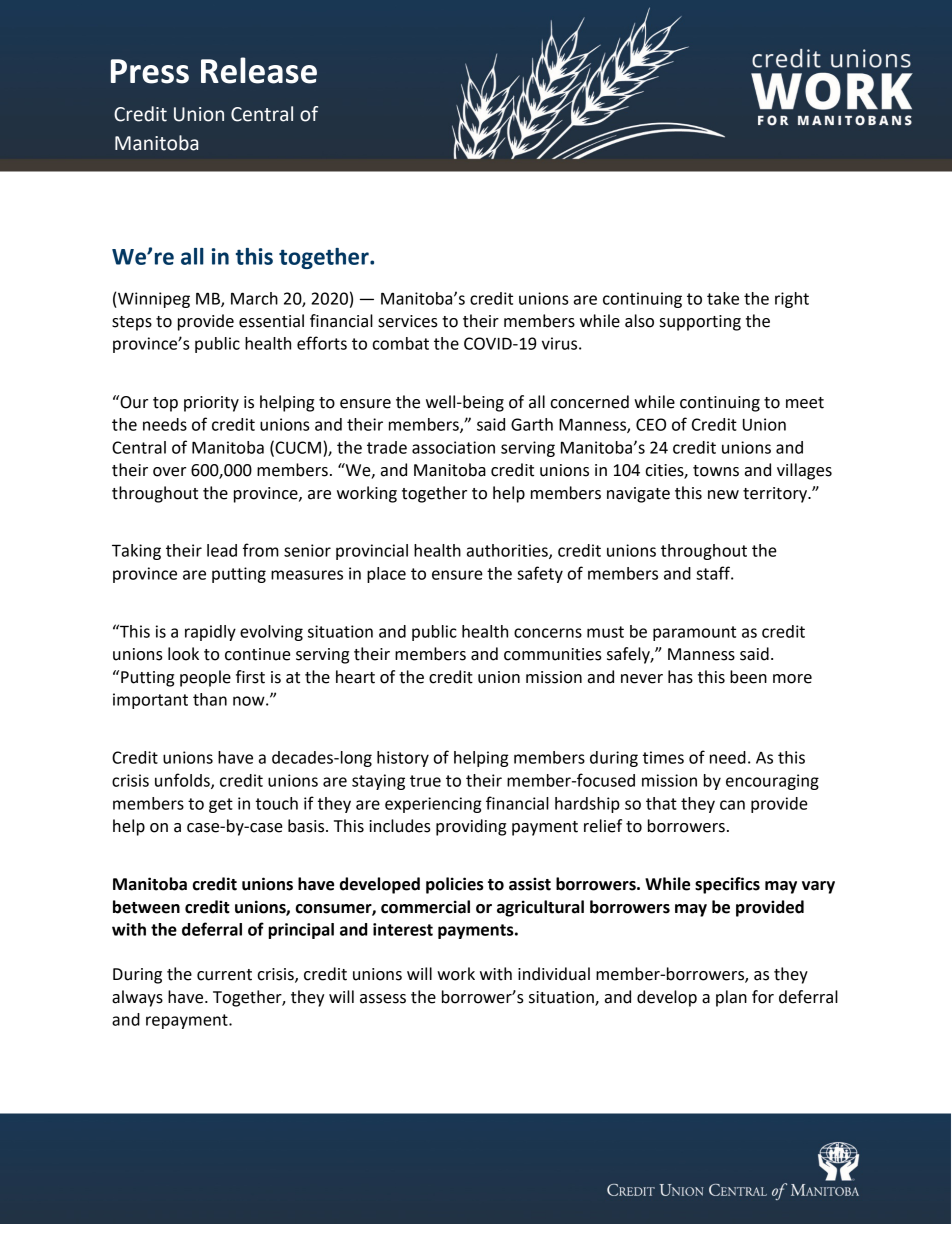 This screenshot has width=952, height=1233. I want to click on authorities, so click(508, 551).
